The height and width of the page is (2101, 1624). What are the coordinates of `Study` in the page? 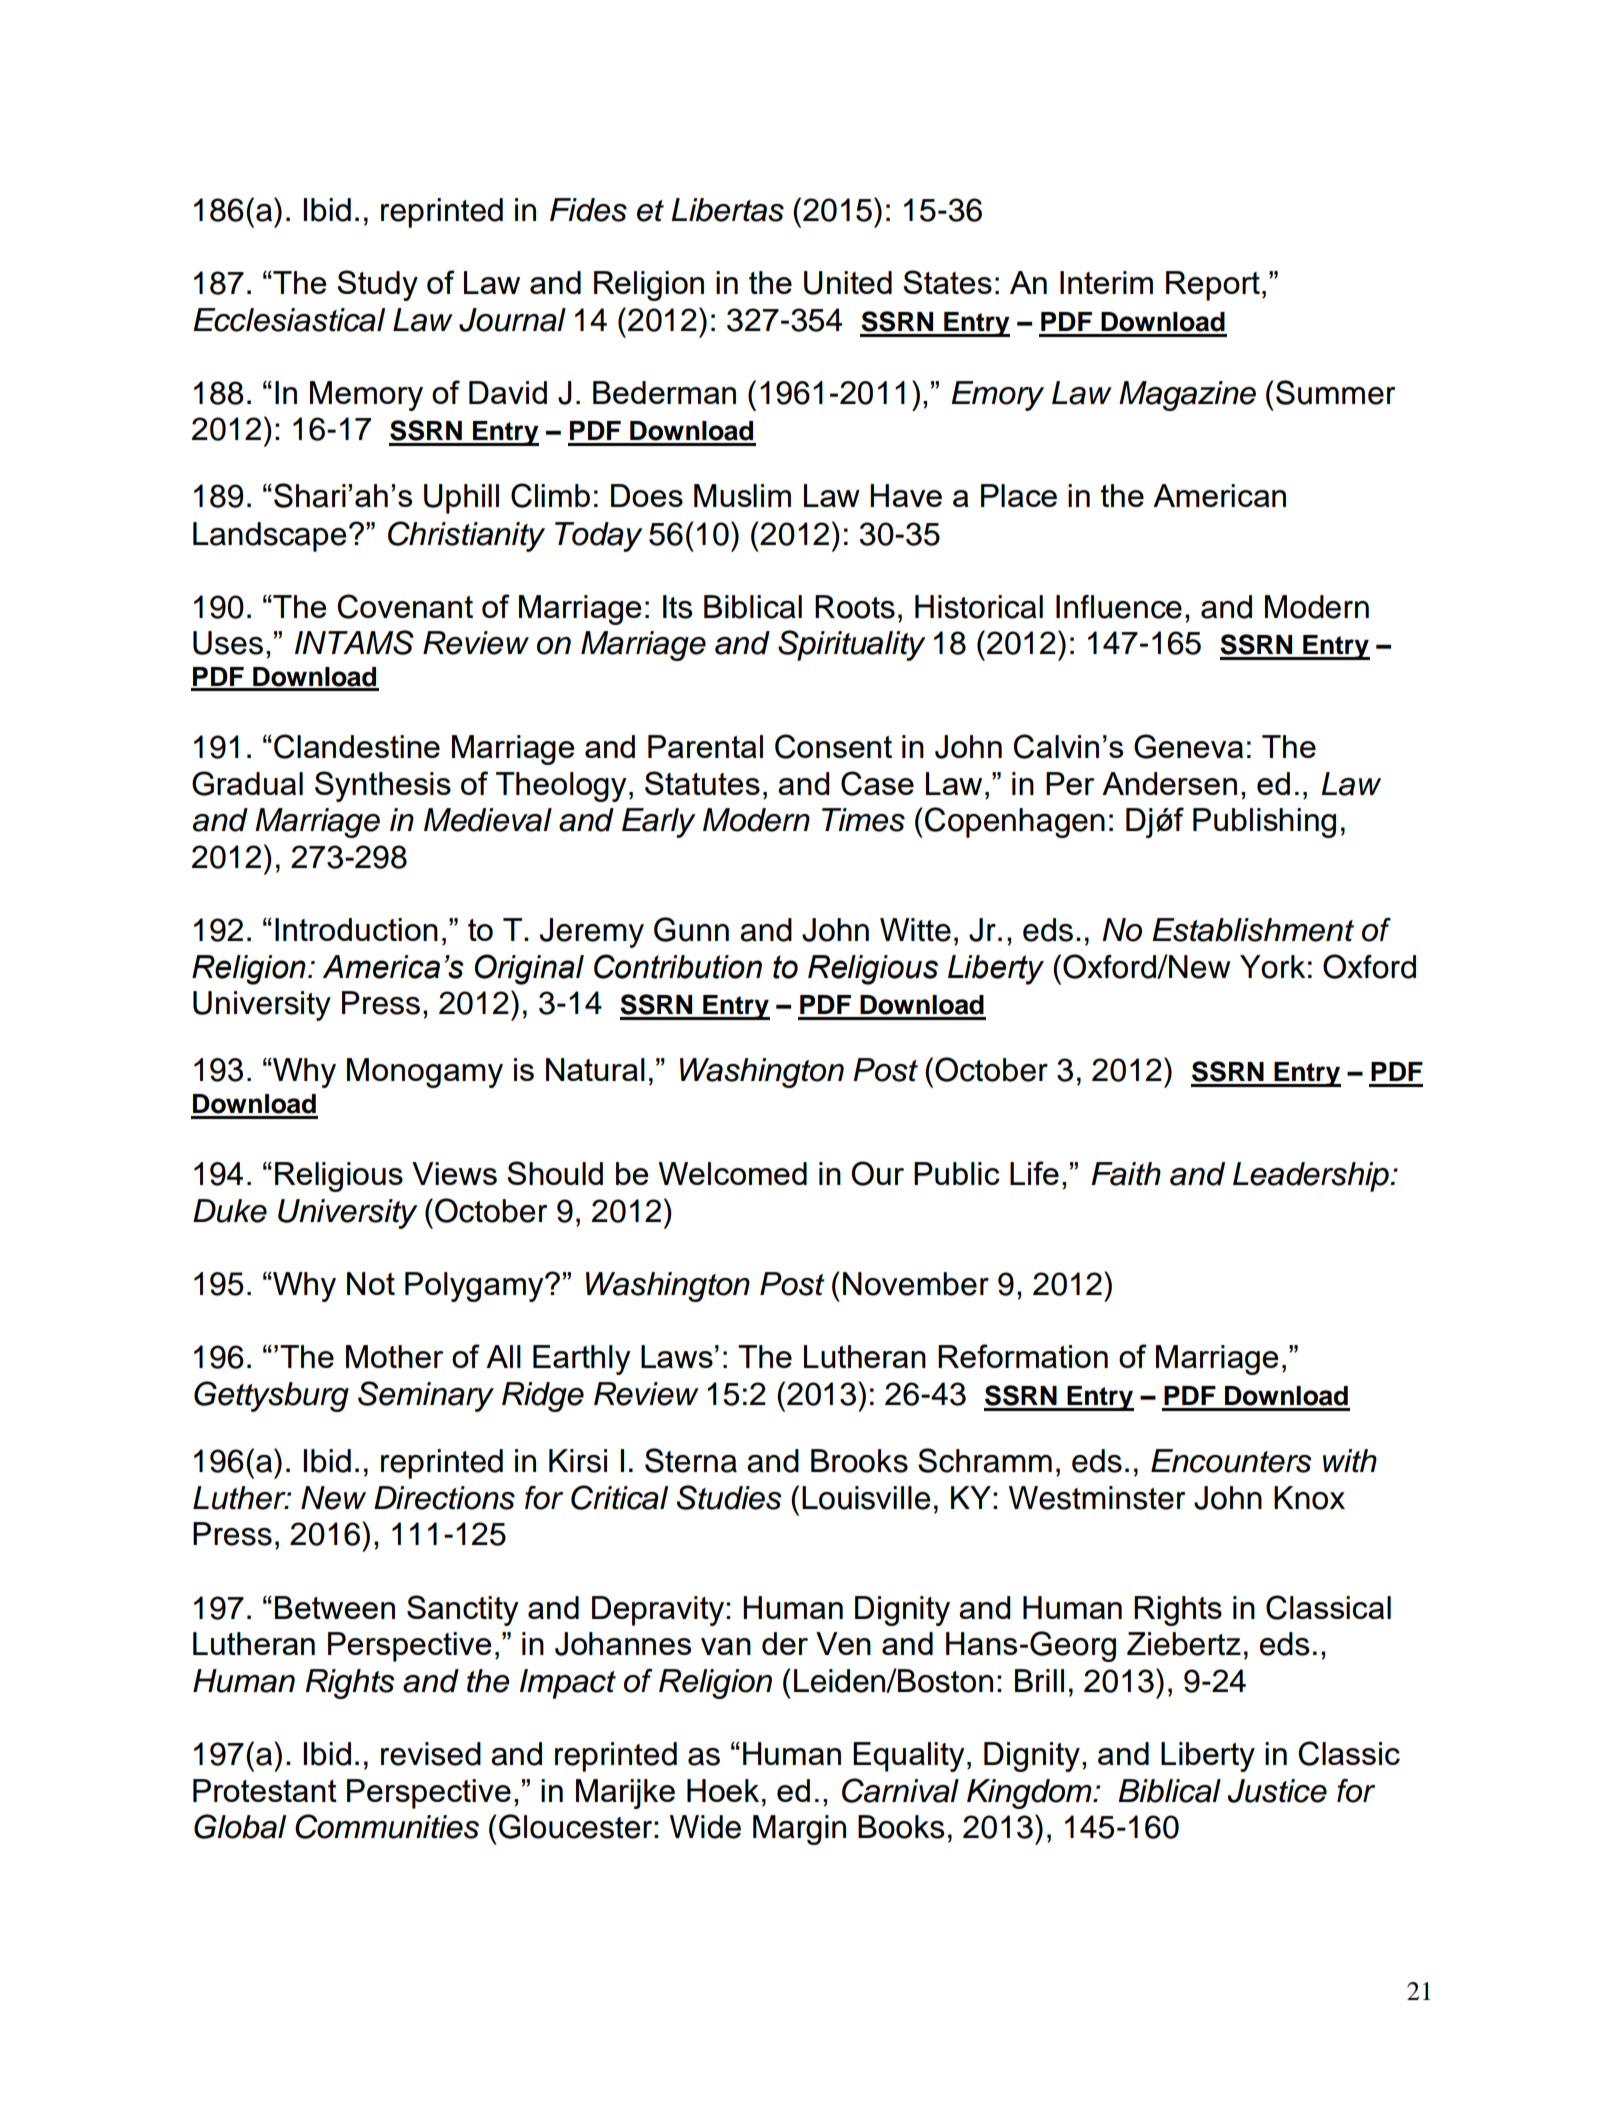 It's located at (377, 285).
